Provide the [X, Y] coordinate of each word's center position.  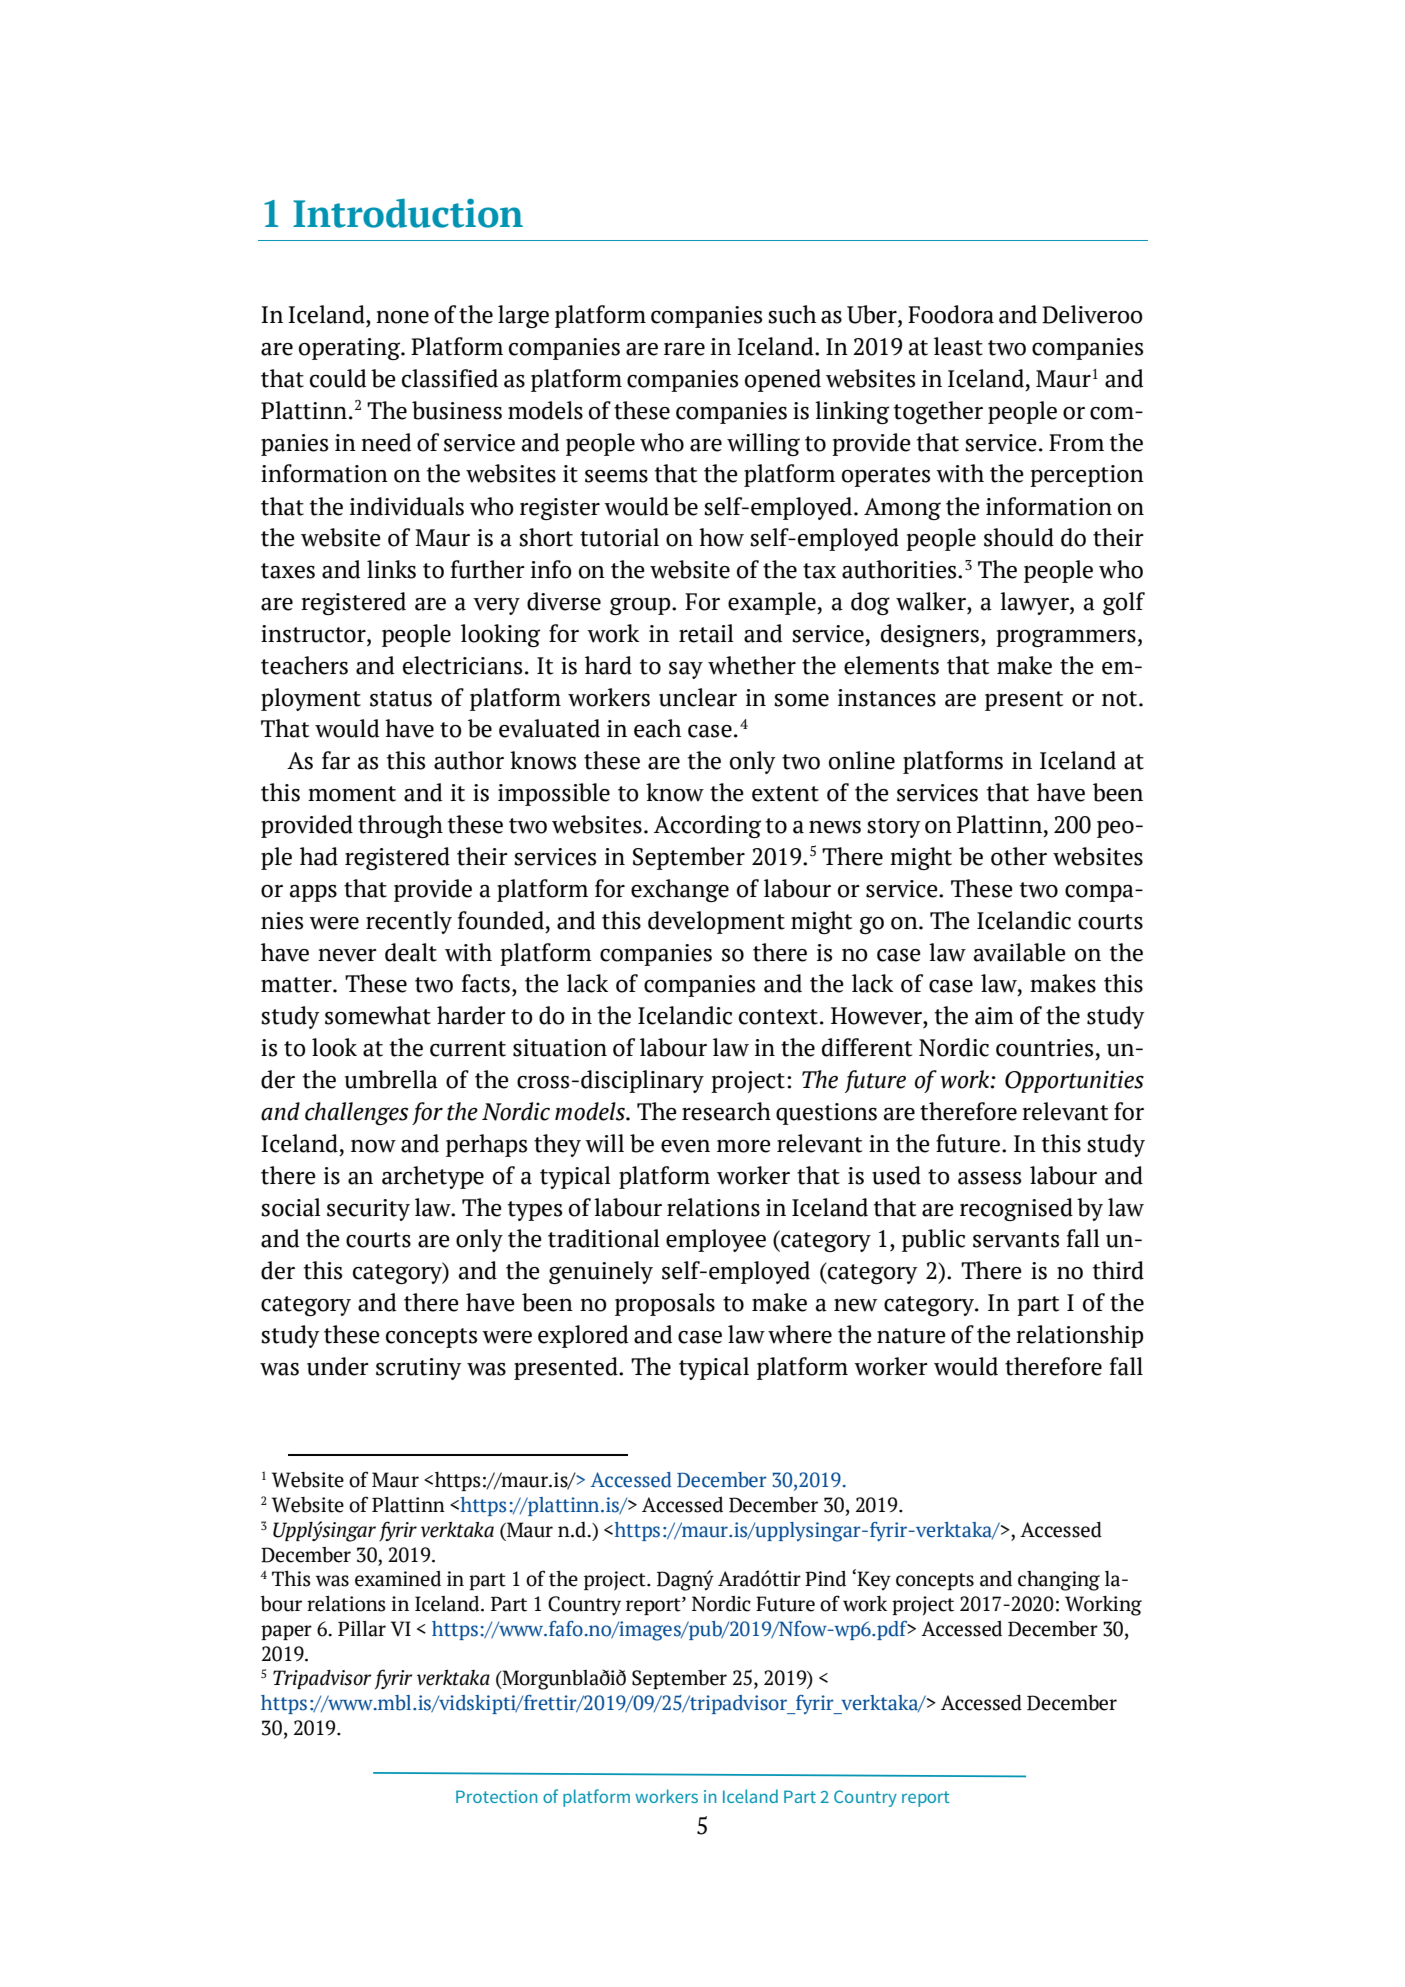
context [778, 1017]
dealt [411, 952]
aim [994, 1016]
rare [684, 349]
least [958, 346]
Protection [496, 1796]
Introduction [408, 213]
